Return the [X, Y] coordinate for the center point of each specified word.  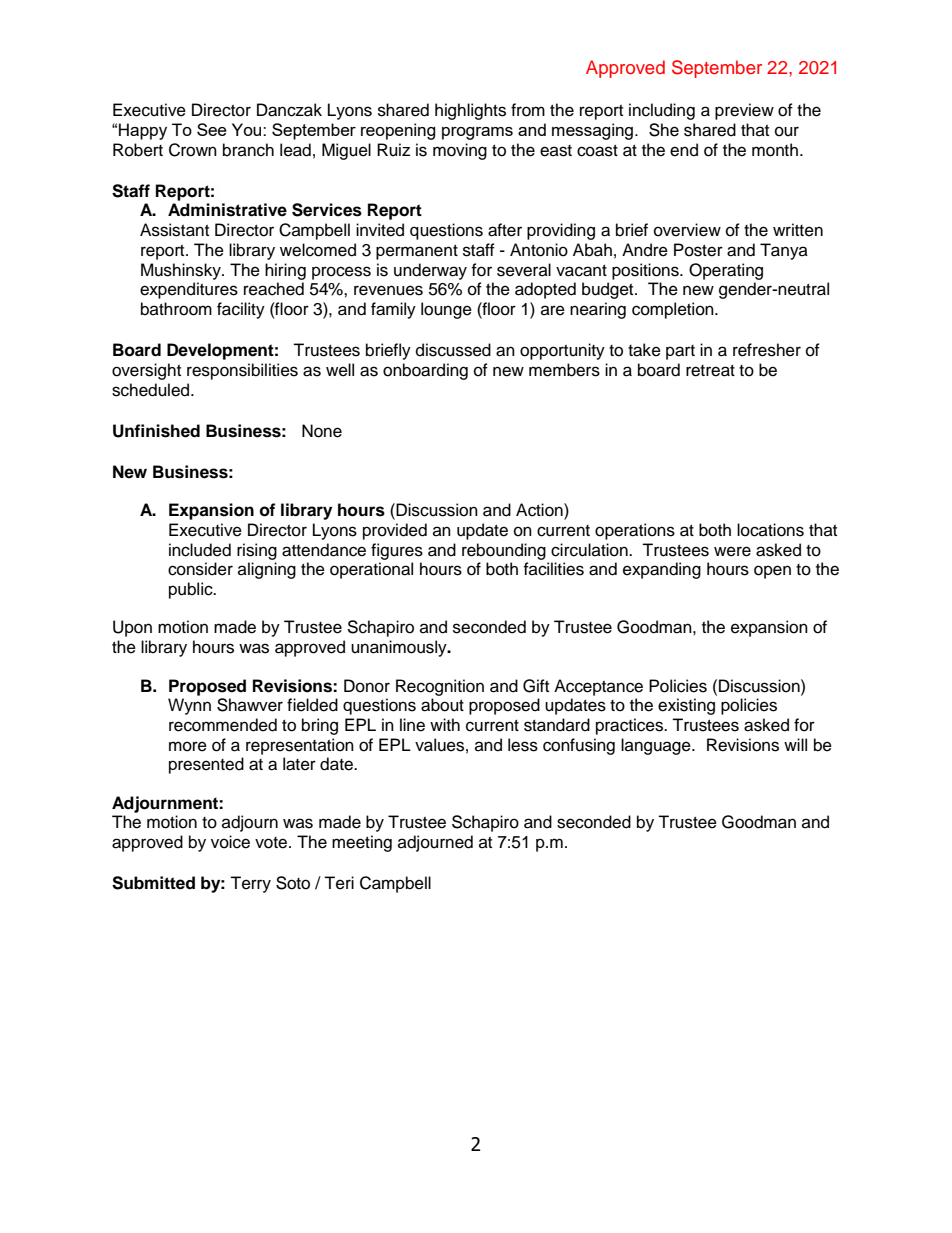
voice [230, 842]
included [200, 550]
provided [395, 531]
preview [744, 111]
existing [686, 706]
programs [477, 133]
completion [674, 310]
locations [770, 530]
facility [241, 310]
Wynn [189, 706]
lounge [446, 310]
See [212, 129]
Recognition [440, 687]
